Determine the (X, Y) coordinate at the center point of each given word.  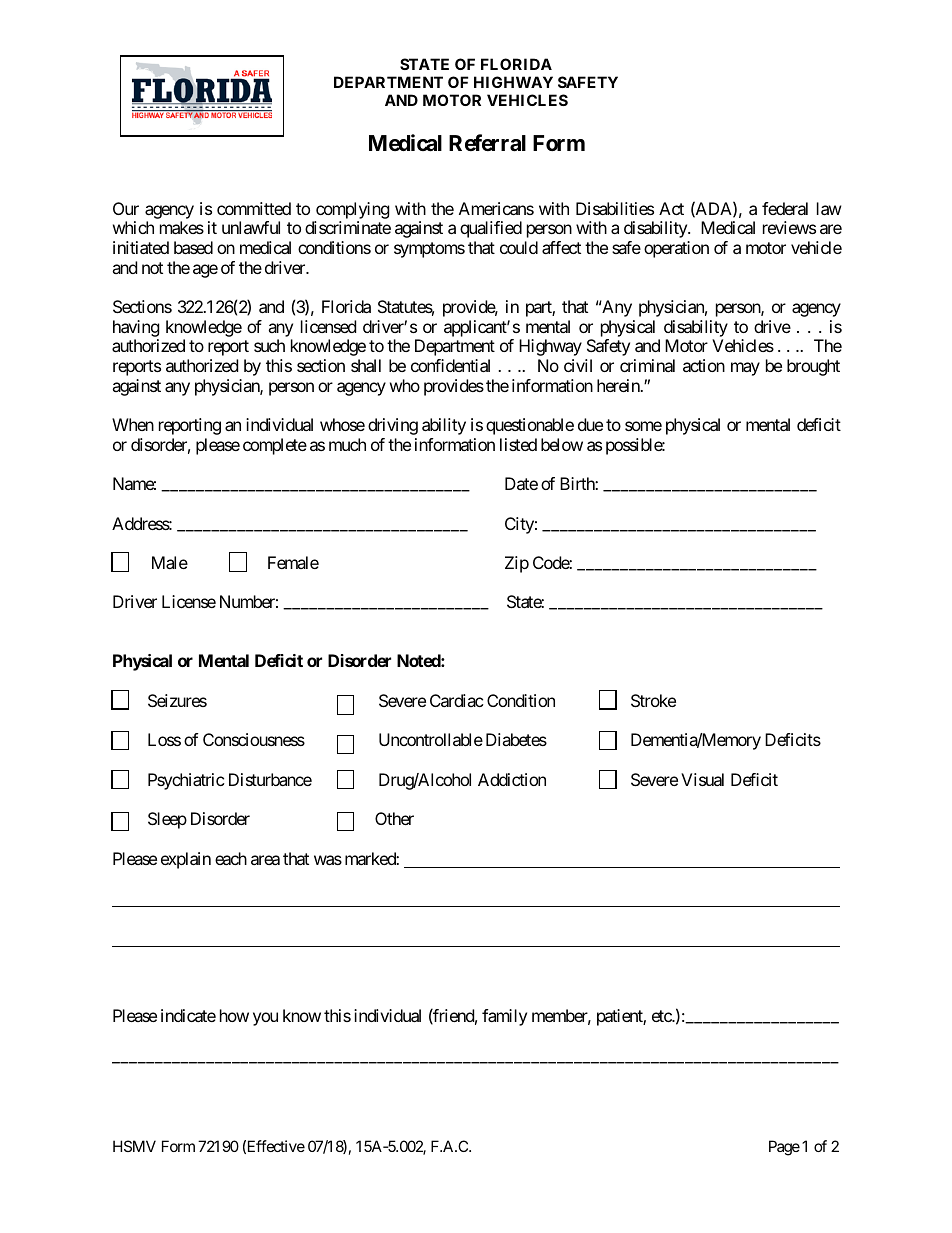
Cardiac (457, 700)
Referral (487, 143)
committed (254, 208)
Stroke (653, 700)
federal (785, 208)
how (234, 1015)
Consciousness (254, 739)
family (504, 1017)
